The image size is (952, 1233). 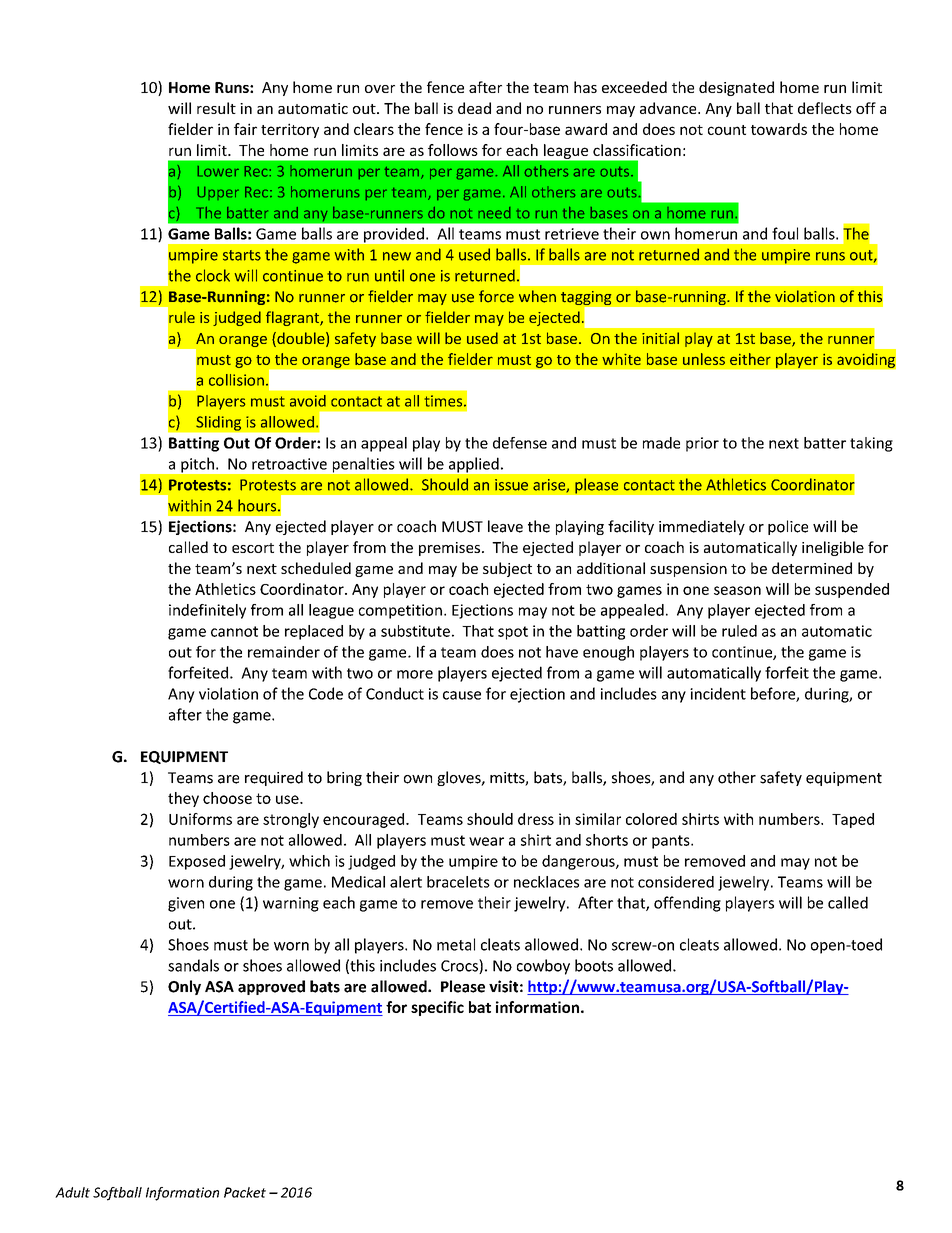 What do you see at coordinates (216, 108) in the image?
I see `result` at bounding box center [216, 108].
